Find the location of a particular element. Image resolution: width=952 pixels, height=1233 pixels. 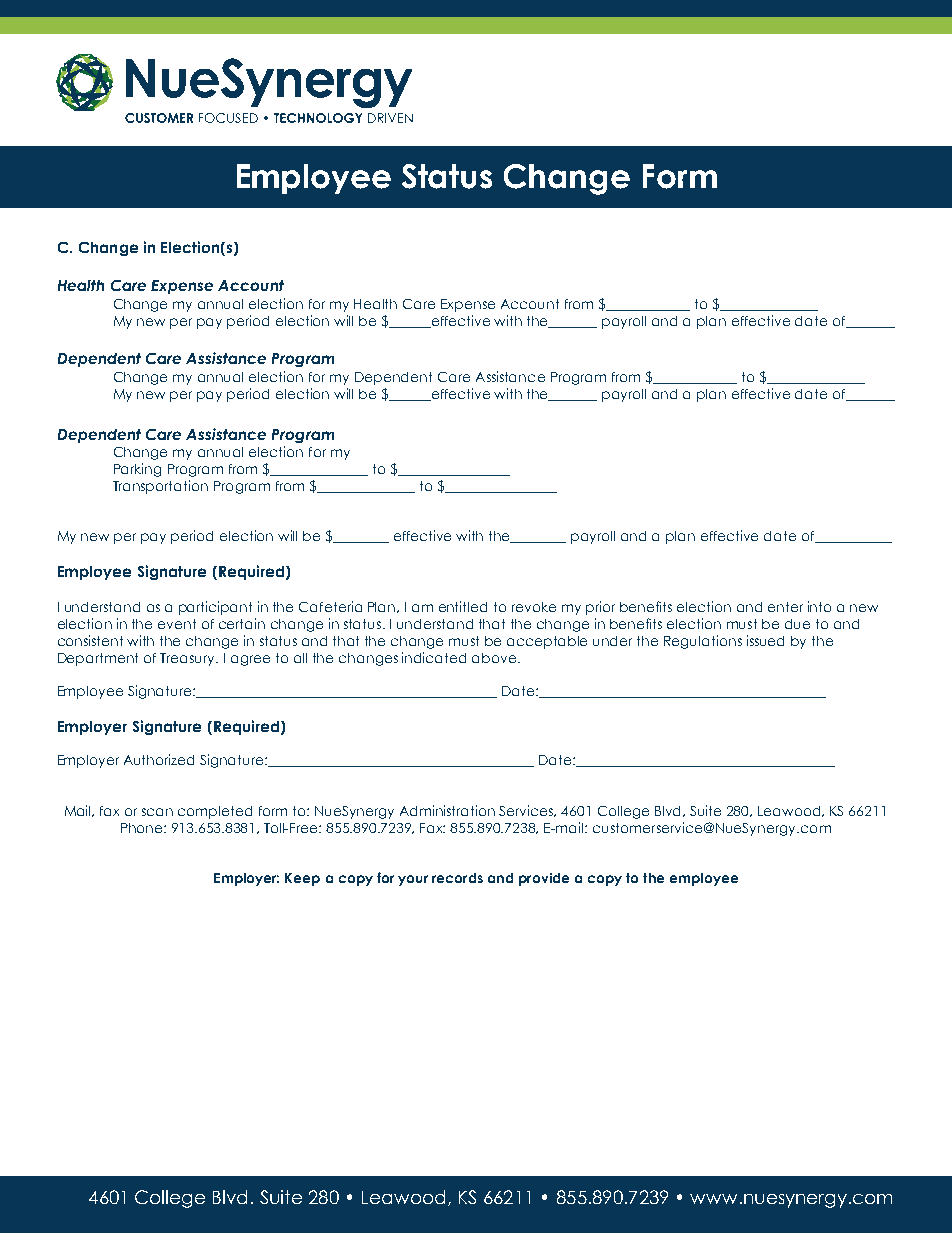

participant is located at coordinates (215, 608).
